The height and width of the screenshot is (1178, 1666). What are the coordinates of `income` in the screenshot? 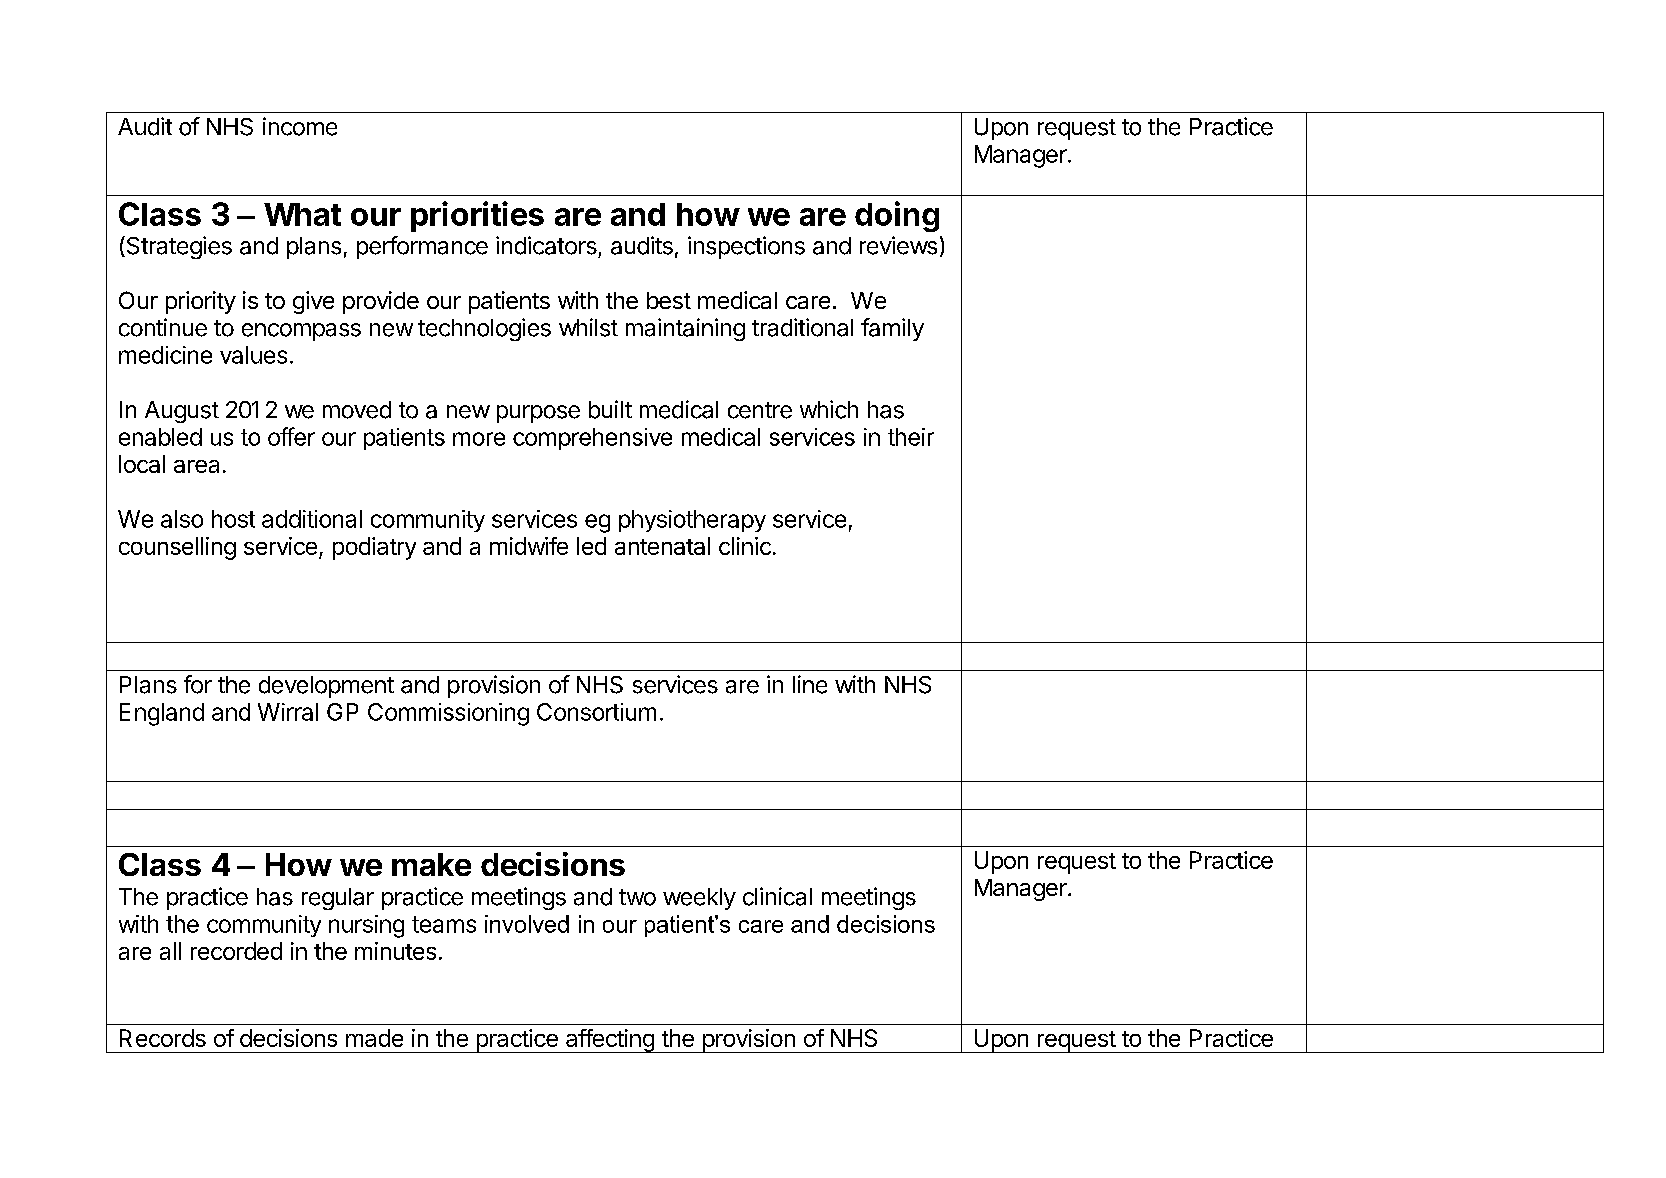 It's located at (300, 126).
